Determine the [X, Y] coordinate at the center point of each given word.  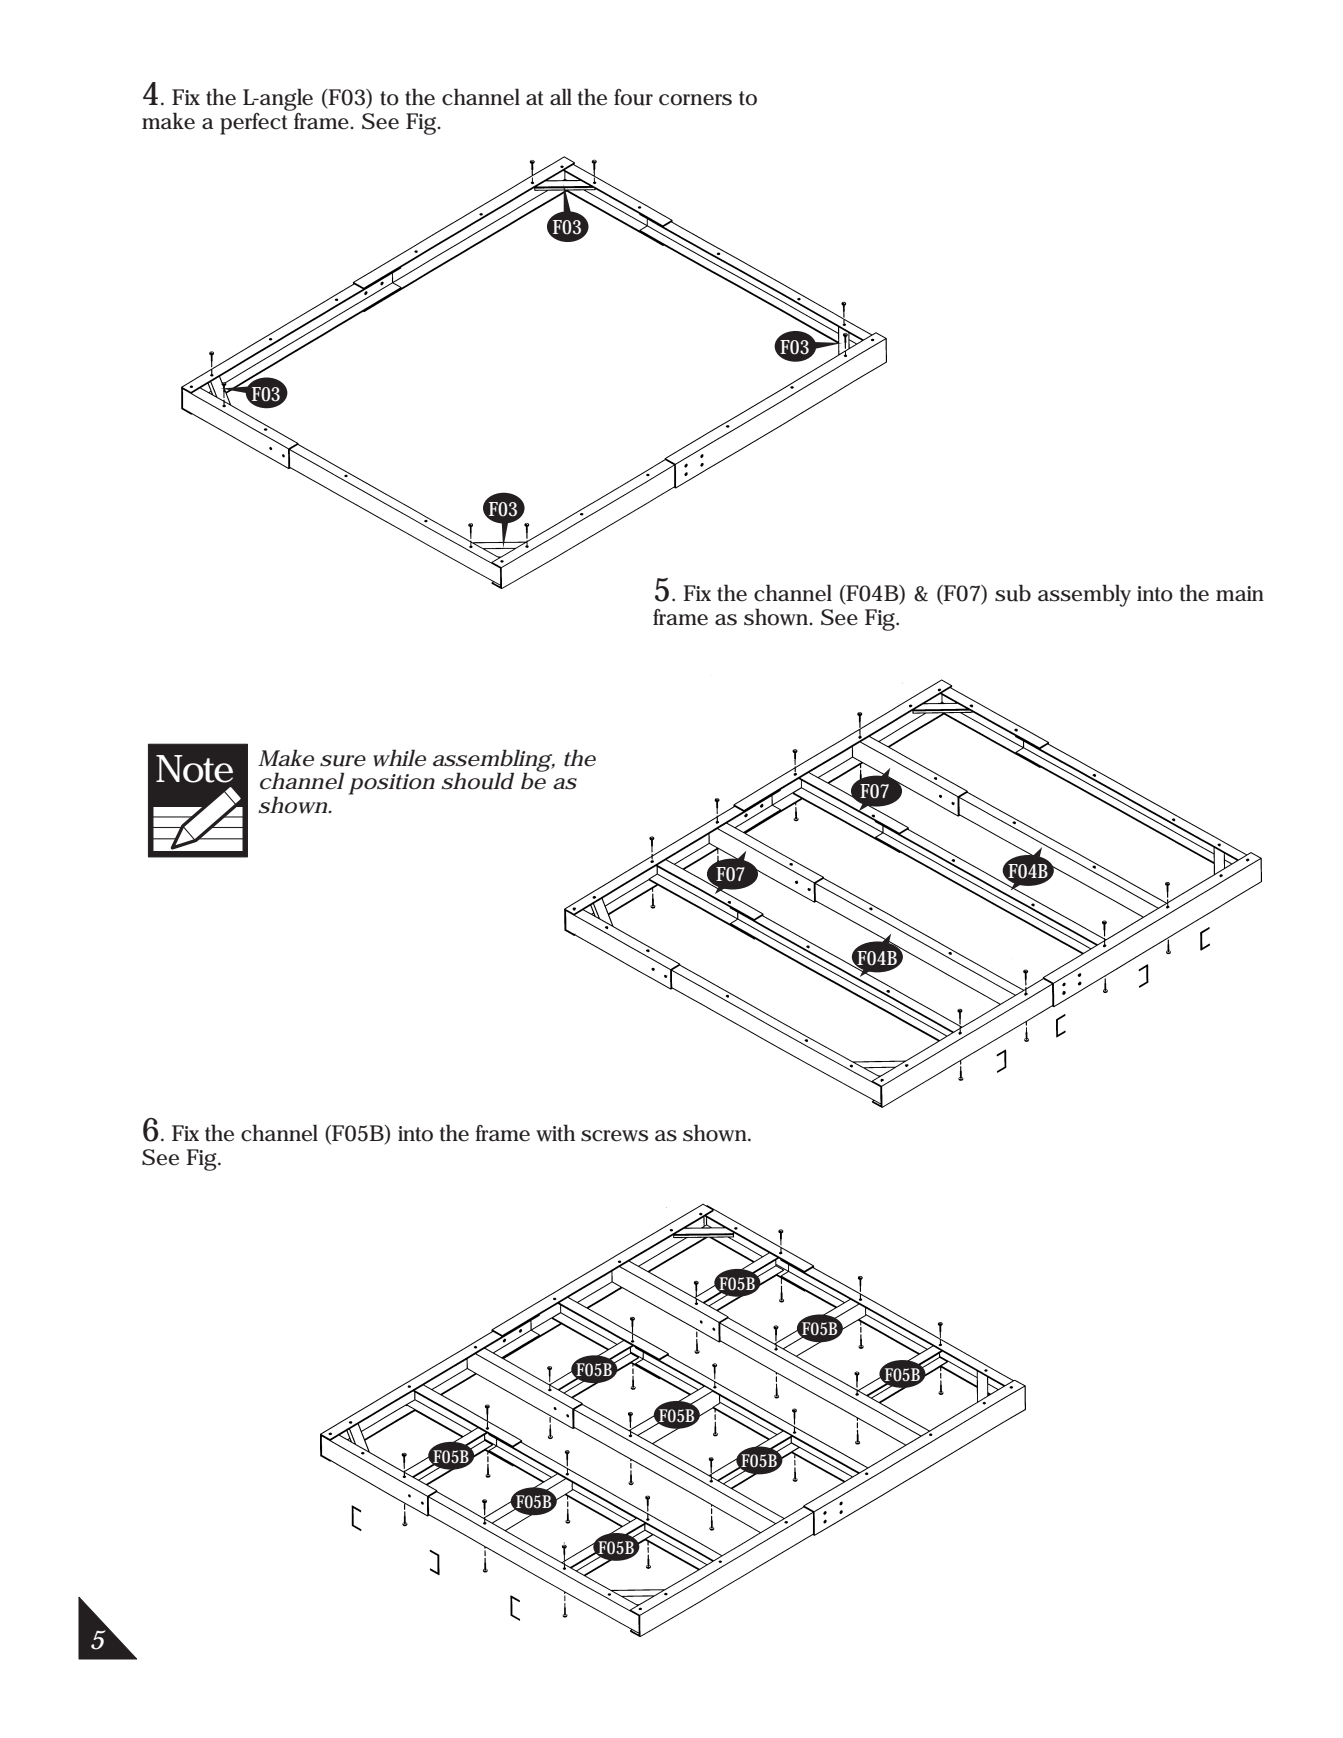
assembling [492, 761]
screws [614, 1136]
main [1240, 593]
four [633, 97]
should [477, 781]
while [399, 758]
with [555, 1133]
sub [1013, 593]
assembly [1084, 595]
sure [343, 761]
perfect [256, 122]
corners [695, 100]
